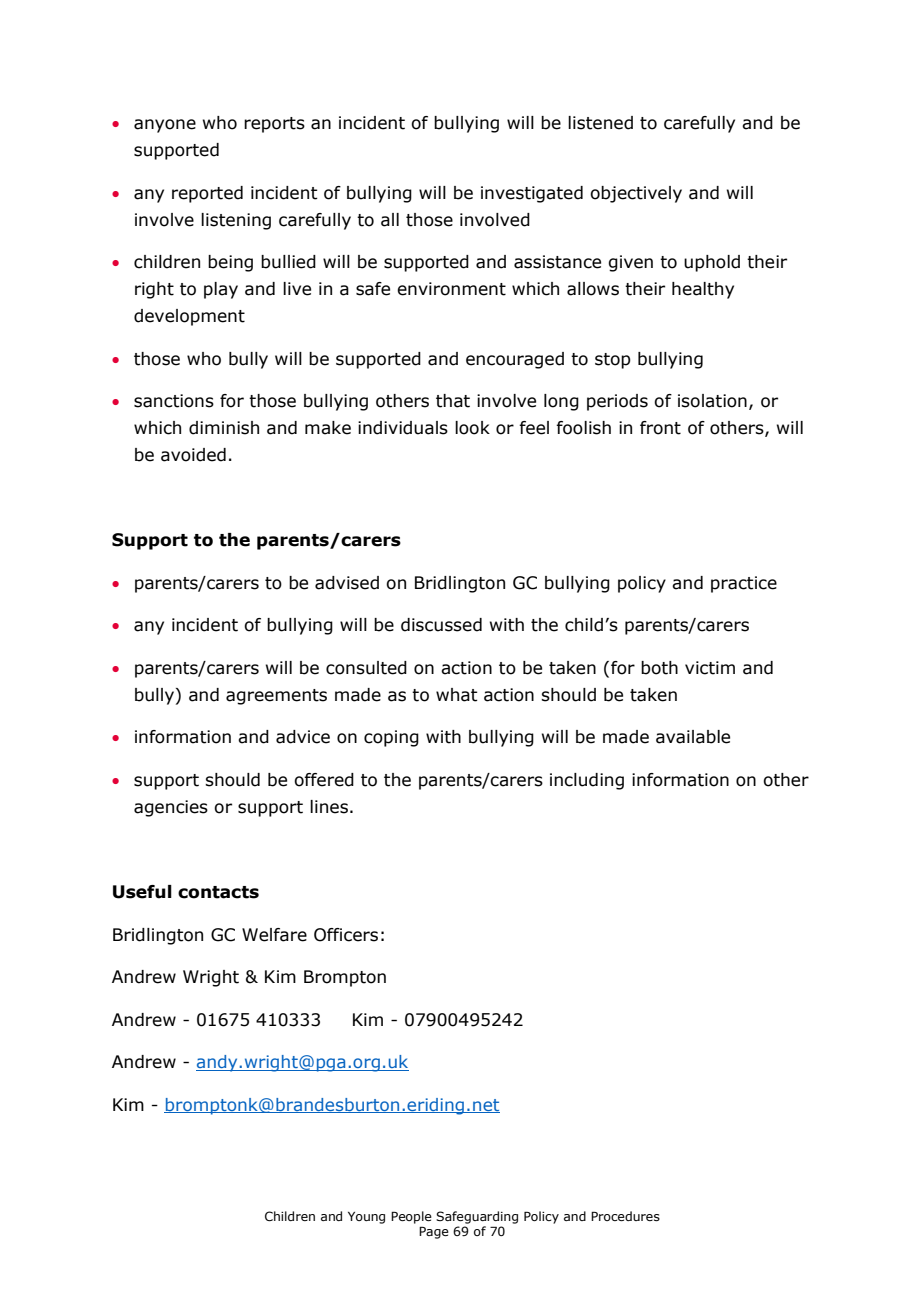 The height and width of the screenshot is (1308, 924). Describe the element at coordinates (193, 455) in the screenshot. I see `avoided` at that location.
